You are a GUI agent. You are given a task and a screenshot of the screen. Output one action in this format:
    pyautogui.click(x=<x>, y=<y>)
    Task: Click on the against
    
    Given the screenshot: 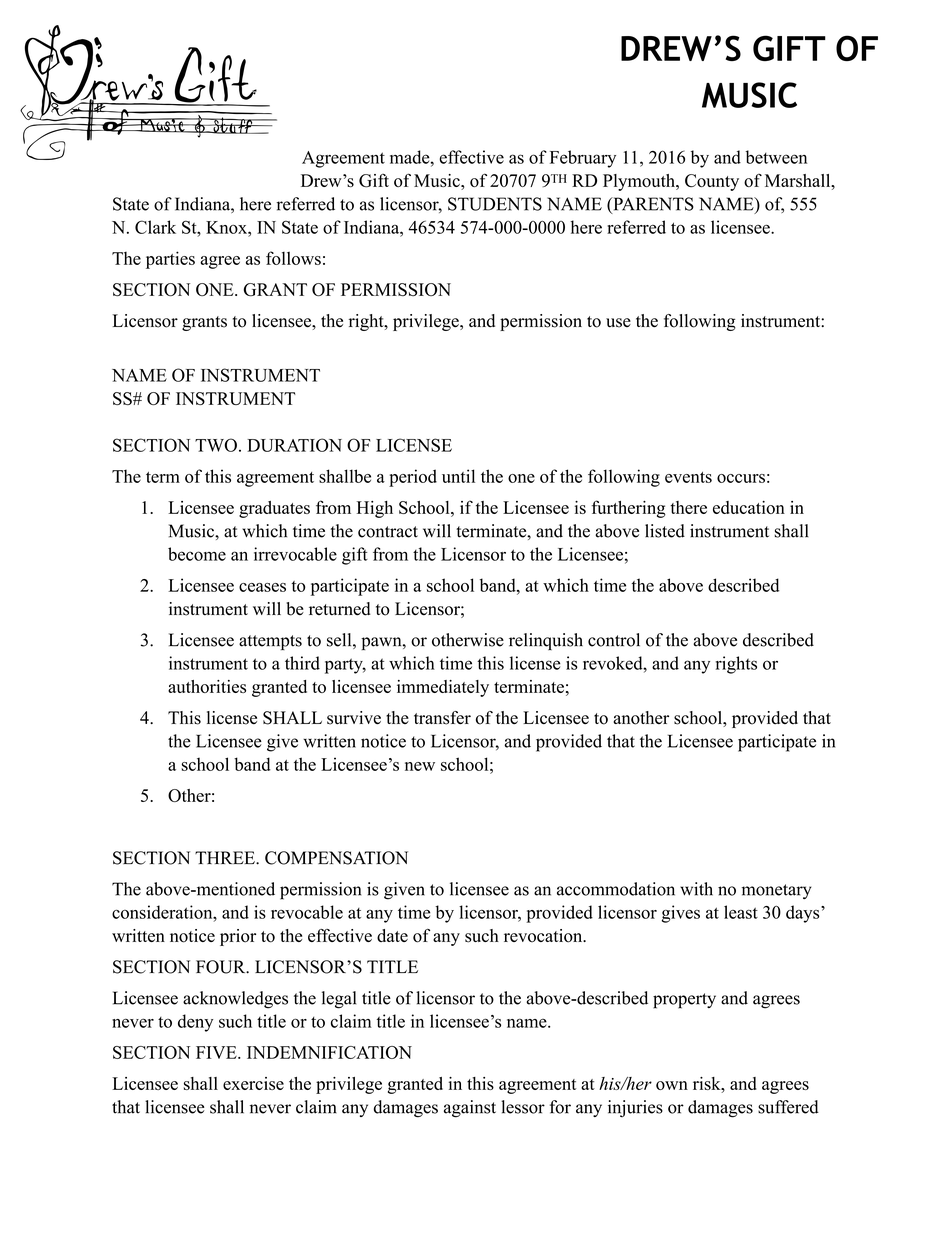 What is the action you would take?
    pyautogui.click(x=470, y=1109)
